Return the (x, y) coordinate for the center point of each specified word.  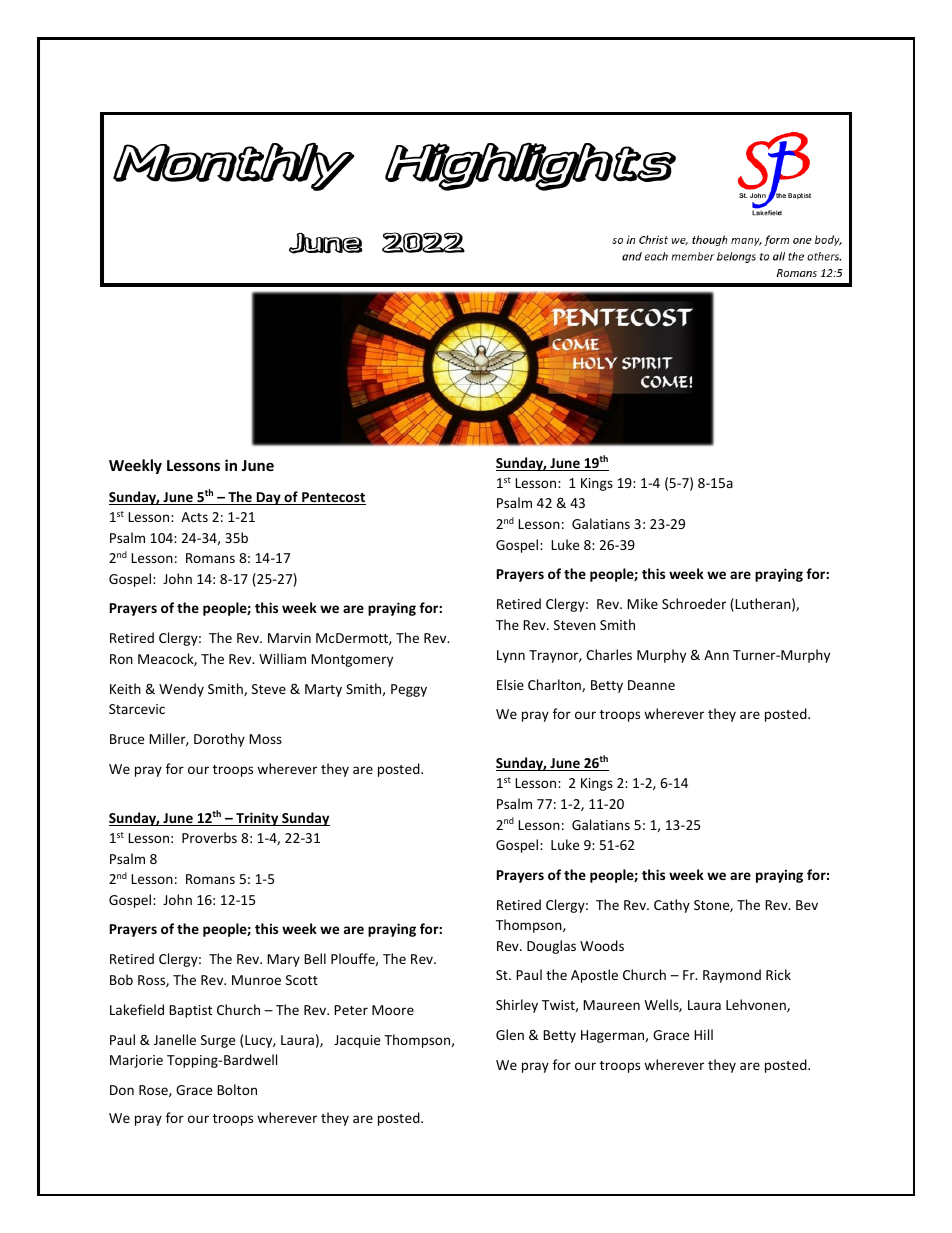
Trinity (257, 819)
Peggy (409, 690)
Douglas (551, 947)
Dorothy (219, 740)
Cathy (672, 906)
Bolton (237, 1089)
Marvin (289, 638)
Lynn (511, 656)
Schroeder (694, 603)
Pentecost (333, 498)
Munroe (256, 980)
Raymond (732, 976)
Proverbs (209, 837)
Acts (194, 517)
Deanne (651, 685)
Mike (642, 603)
